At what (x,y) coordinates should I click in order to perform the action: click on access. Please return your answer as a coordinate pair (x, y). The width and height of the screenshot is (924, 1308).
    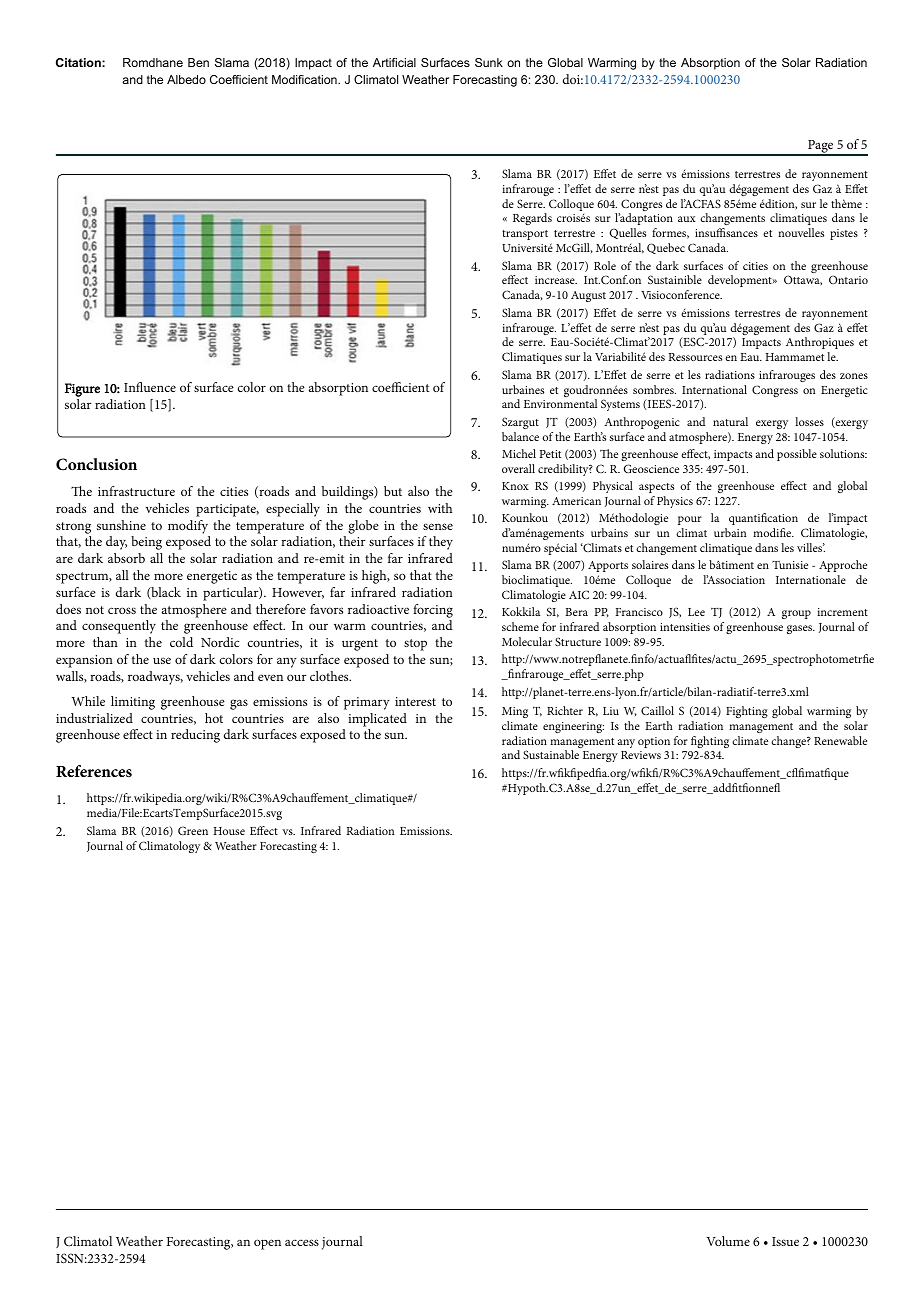
    Looking at the image, I should click on (302, 1242).
